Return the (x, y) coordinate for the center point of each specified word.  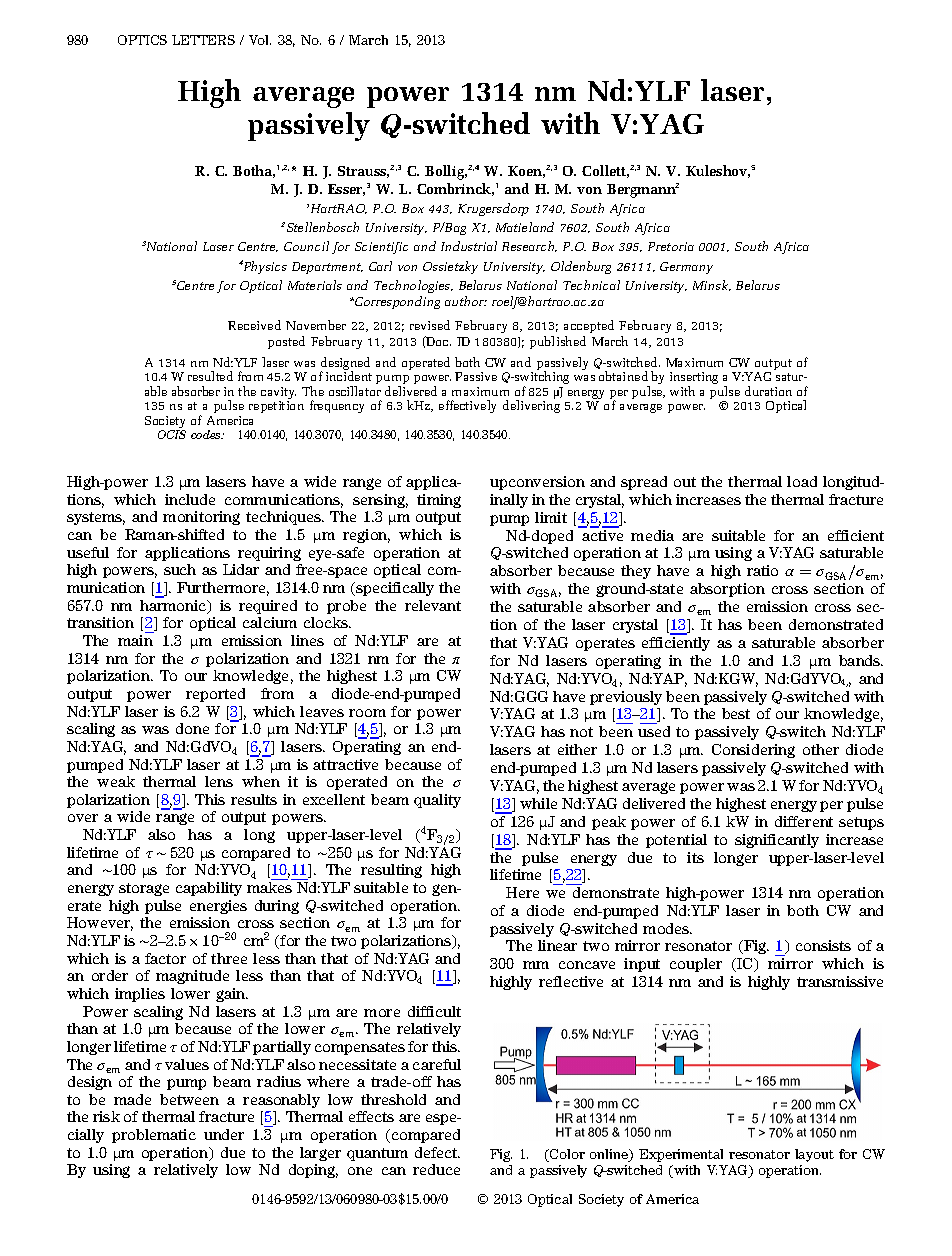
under (224, 1134)
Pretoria (671, 246)
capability (209, 889)
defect (437, 1152)
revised (430, 325)
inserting (694, 379)
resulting (391, 871)
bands (861, 660)
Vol (260, 40)
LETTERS (203, 40)
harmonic (174, 607)
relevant (433, 605)
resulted (210, 376)
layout (814, 1155)
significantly (777, 841)
